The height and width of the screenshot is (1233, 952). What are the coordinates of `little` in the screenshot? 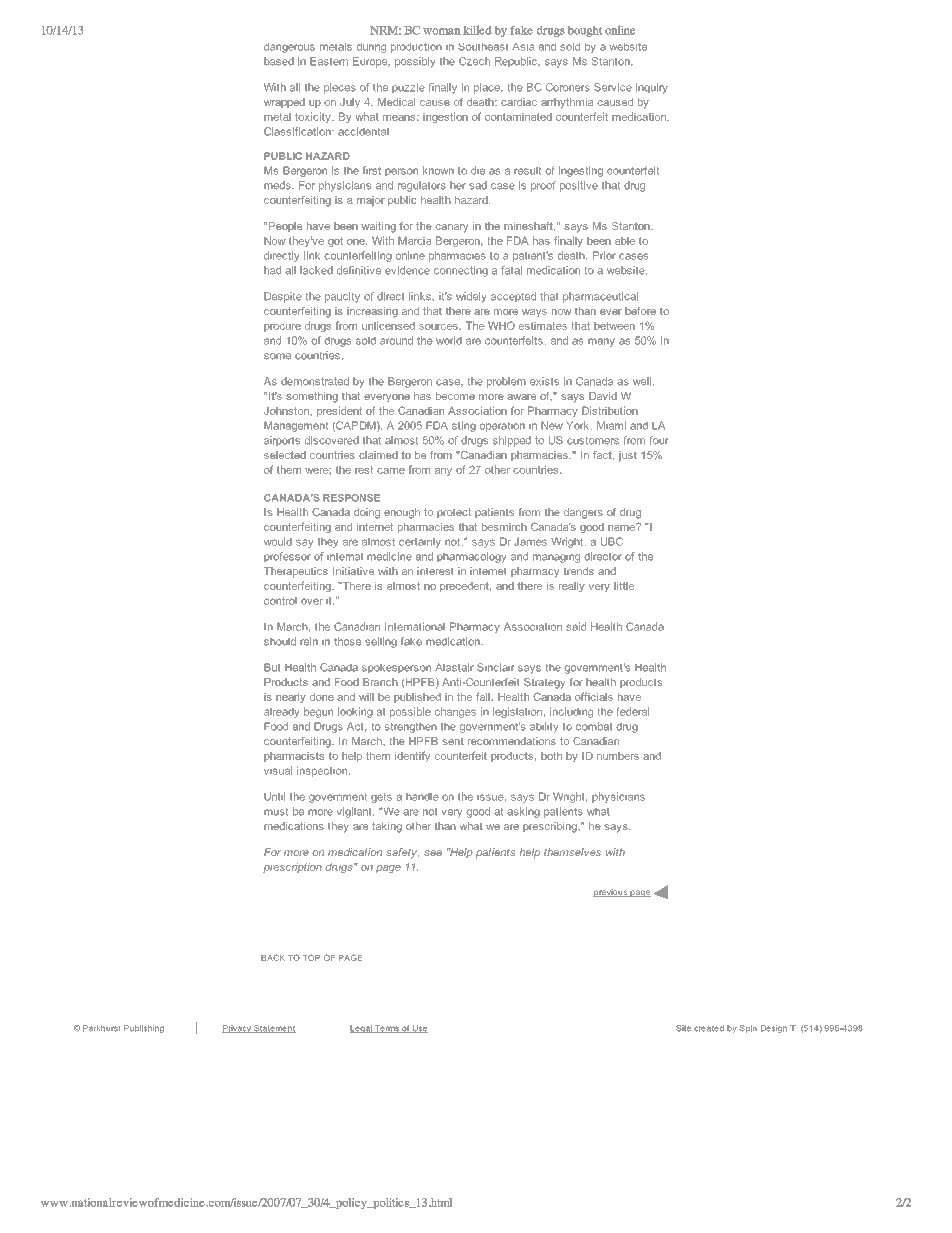 It's located at (624, 586).
